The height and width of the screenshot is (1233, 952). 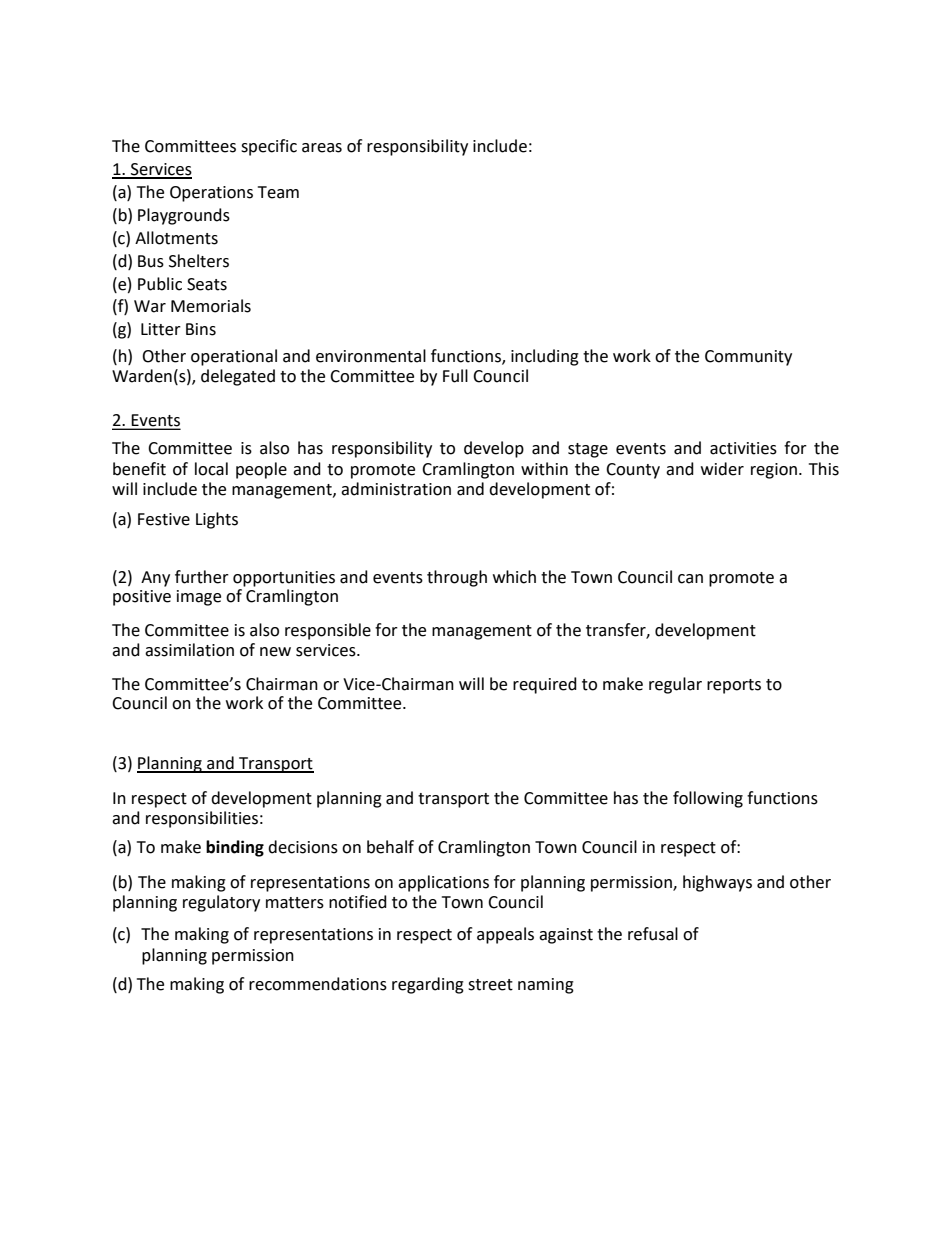 What do you see at coordinates (211, 194) in the screenshot?
I see `Operations` at bounding box center [211, 194].
